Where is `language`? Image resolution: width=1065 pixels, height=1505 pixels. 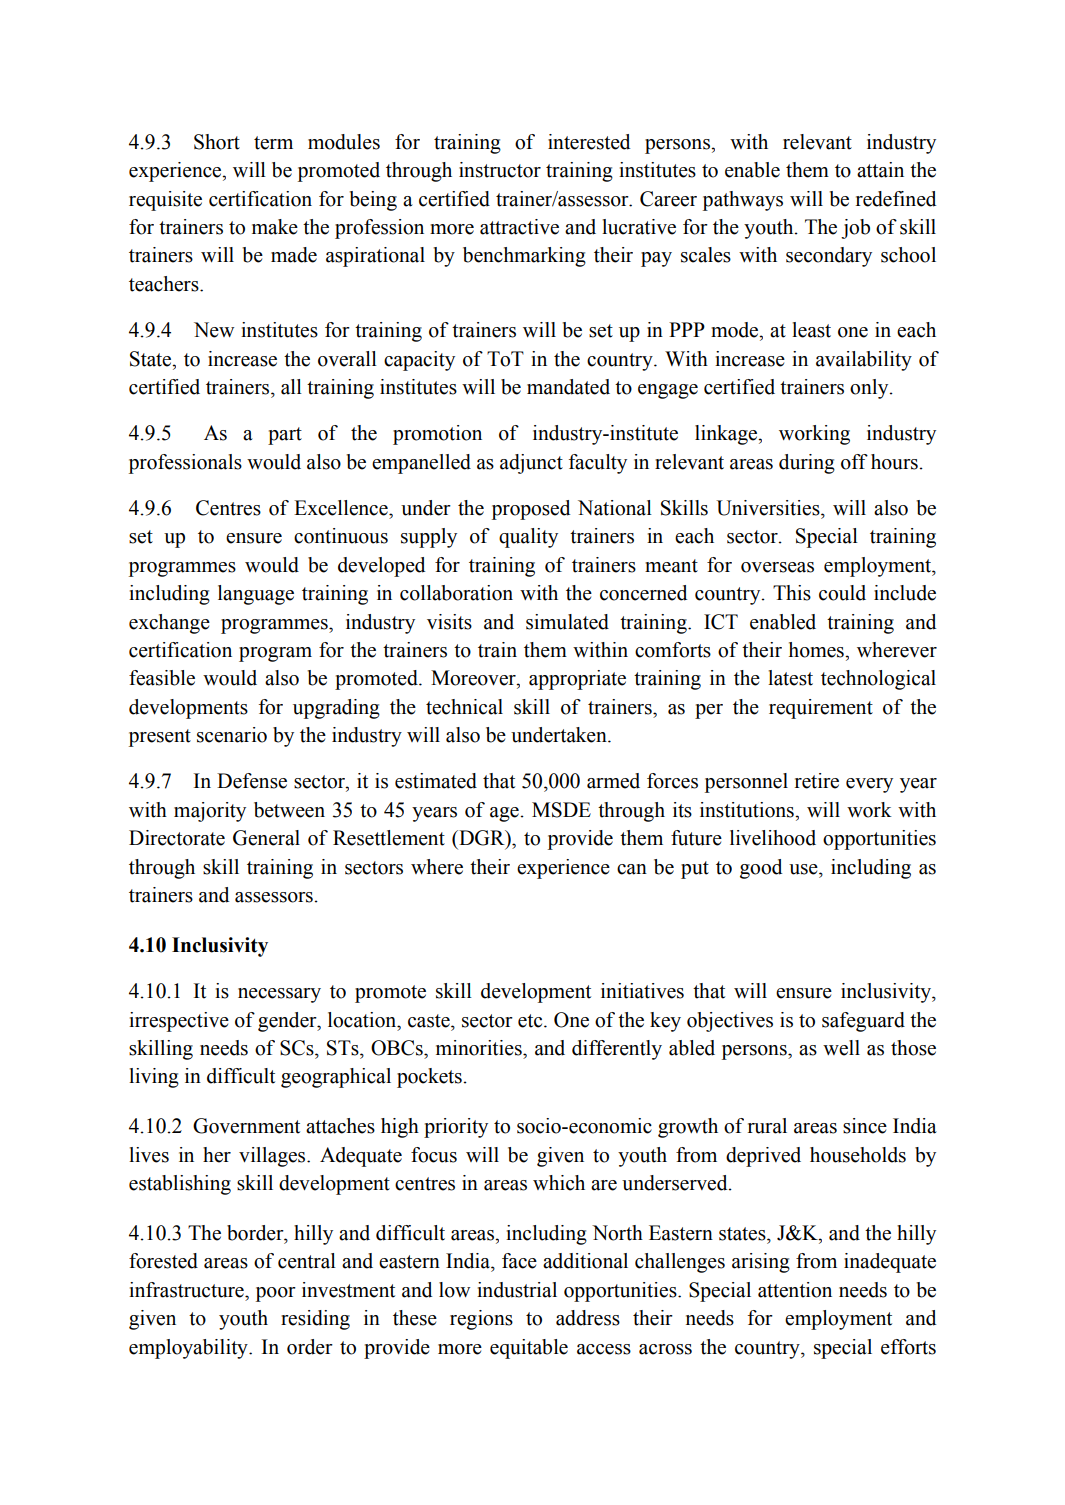 language is located at coordinates (256, 595).
